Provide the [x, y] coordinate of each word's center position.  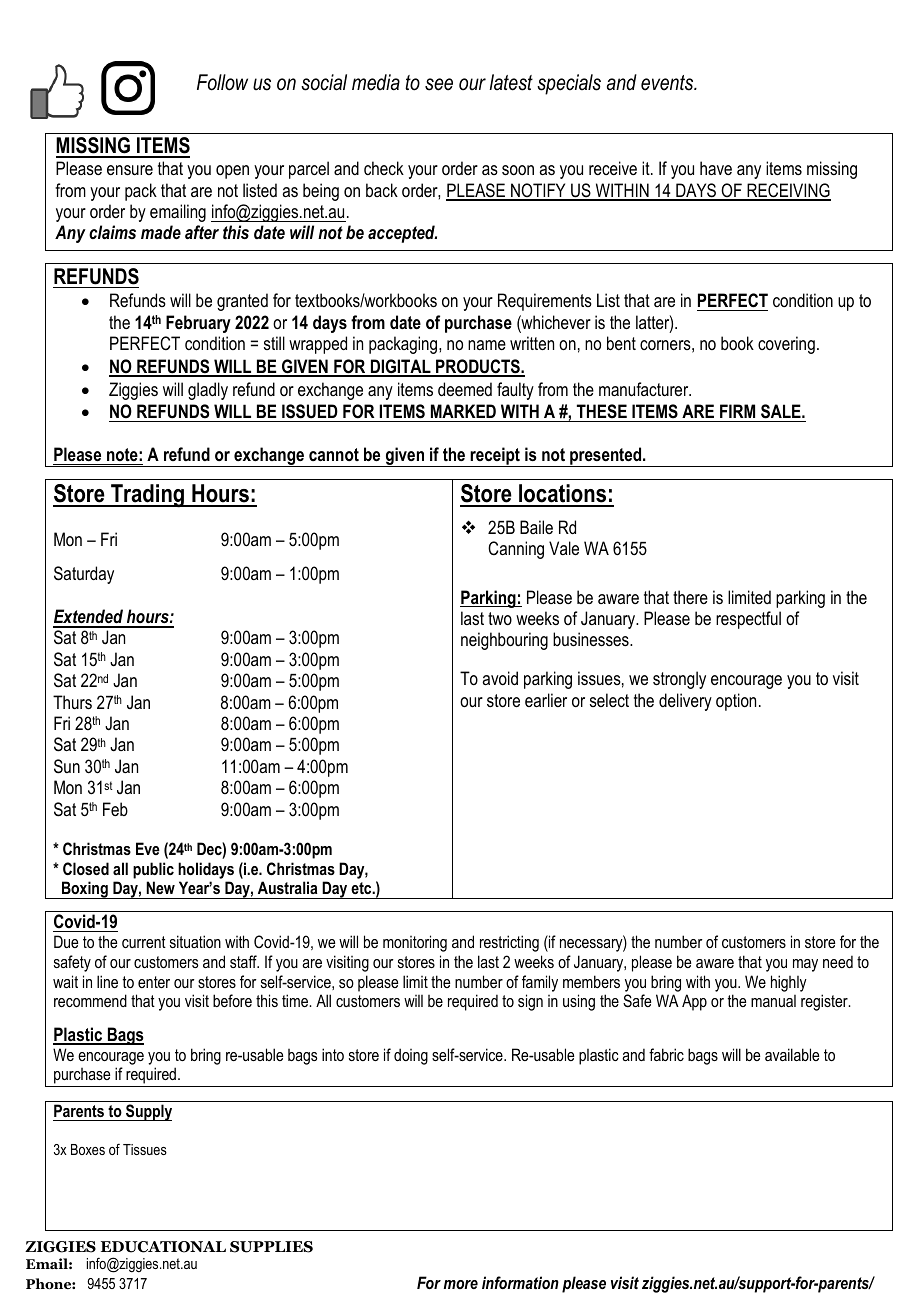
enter [154, 982]
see [439, 84]
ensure [130, 170]
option [736, 702]
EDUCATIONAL [163, 1247]
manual [773, 1001]
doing [411, 1056]
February [198, 324]
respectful [748, 620]
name [487, 345]
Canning [516, 550]
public [153, 870]
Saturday [84, 575]
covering [786, 345]
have [716, 168]
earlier [546, 700]
